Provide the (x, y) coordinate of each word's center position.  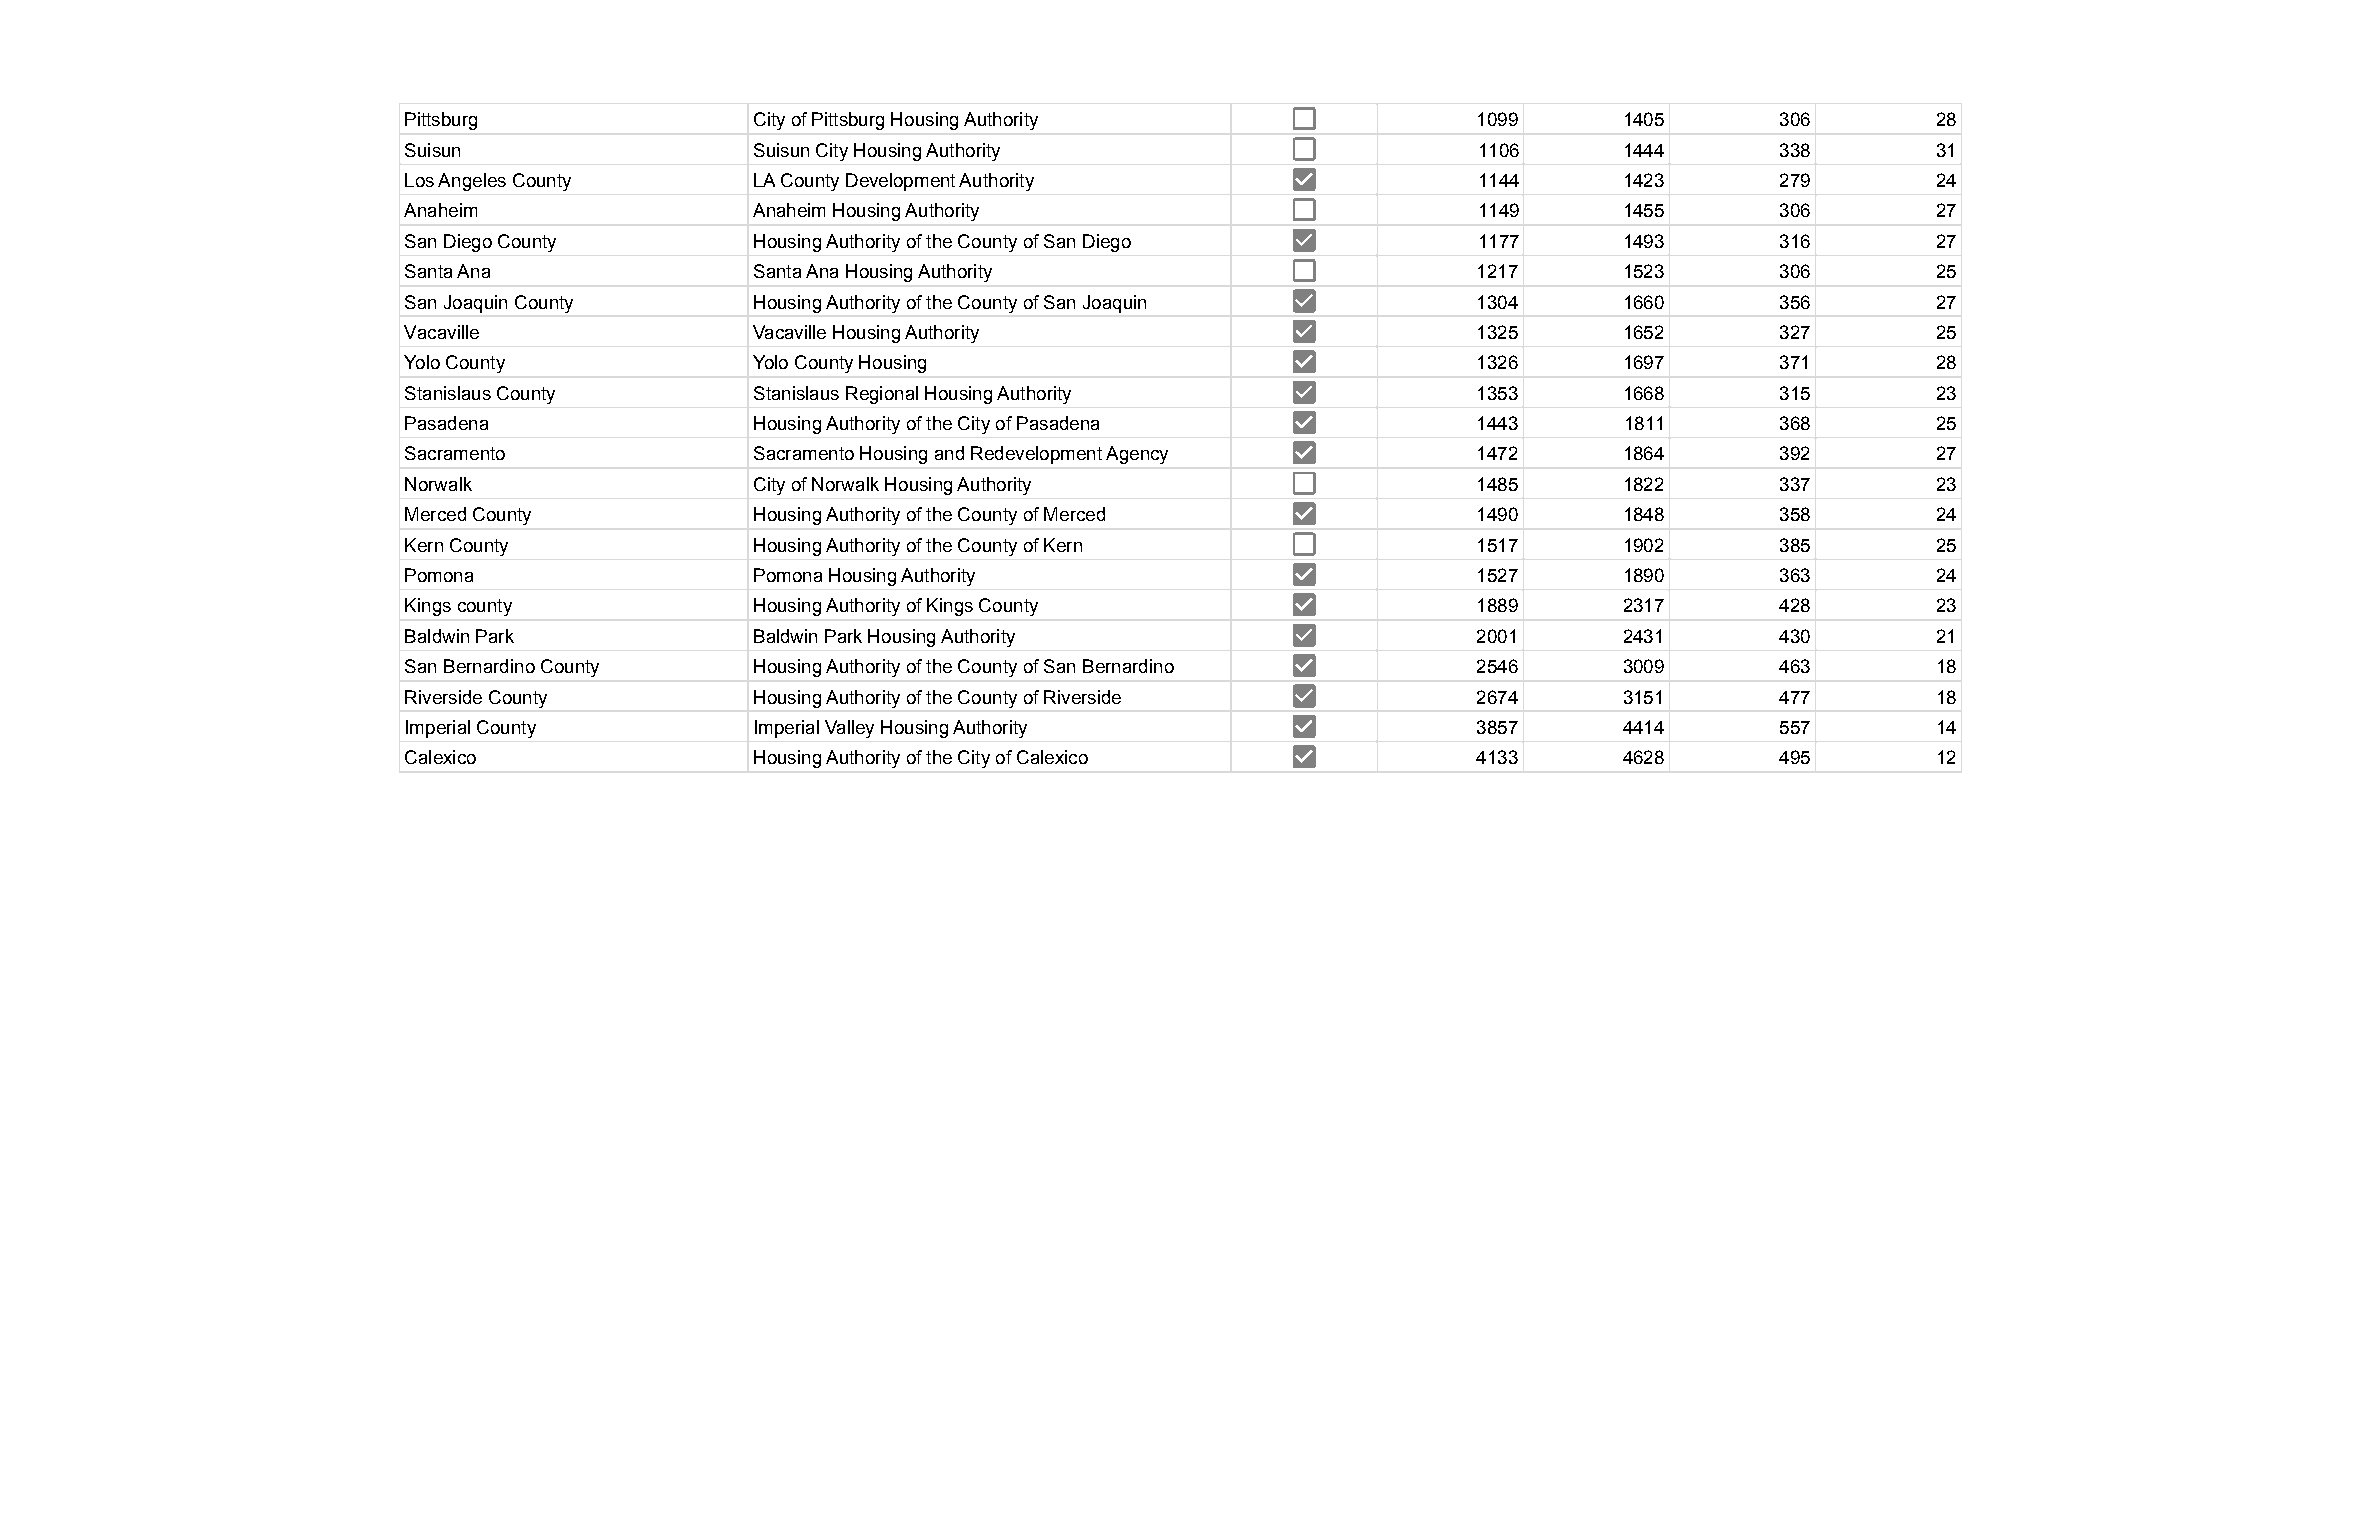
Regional (882, 395)
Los (419, 180)
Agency (1137, 455)
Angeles (472, 182)
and (949, 453)
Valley (849, 729)
